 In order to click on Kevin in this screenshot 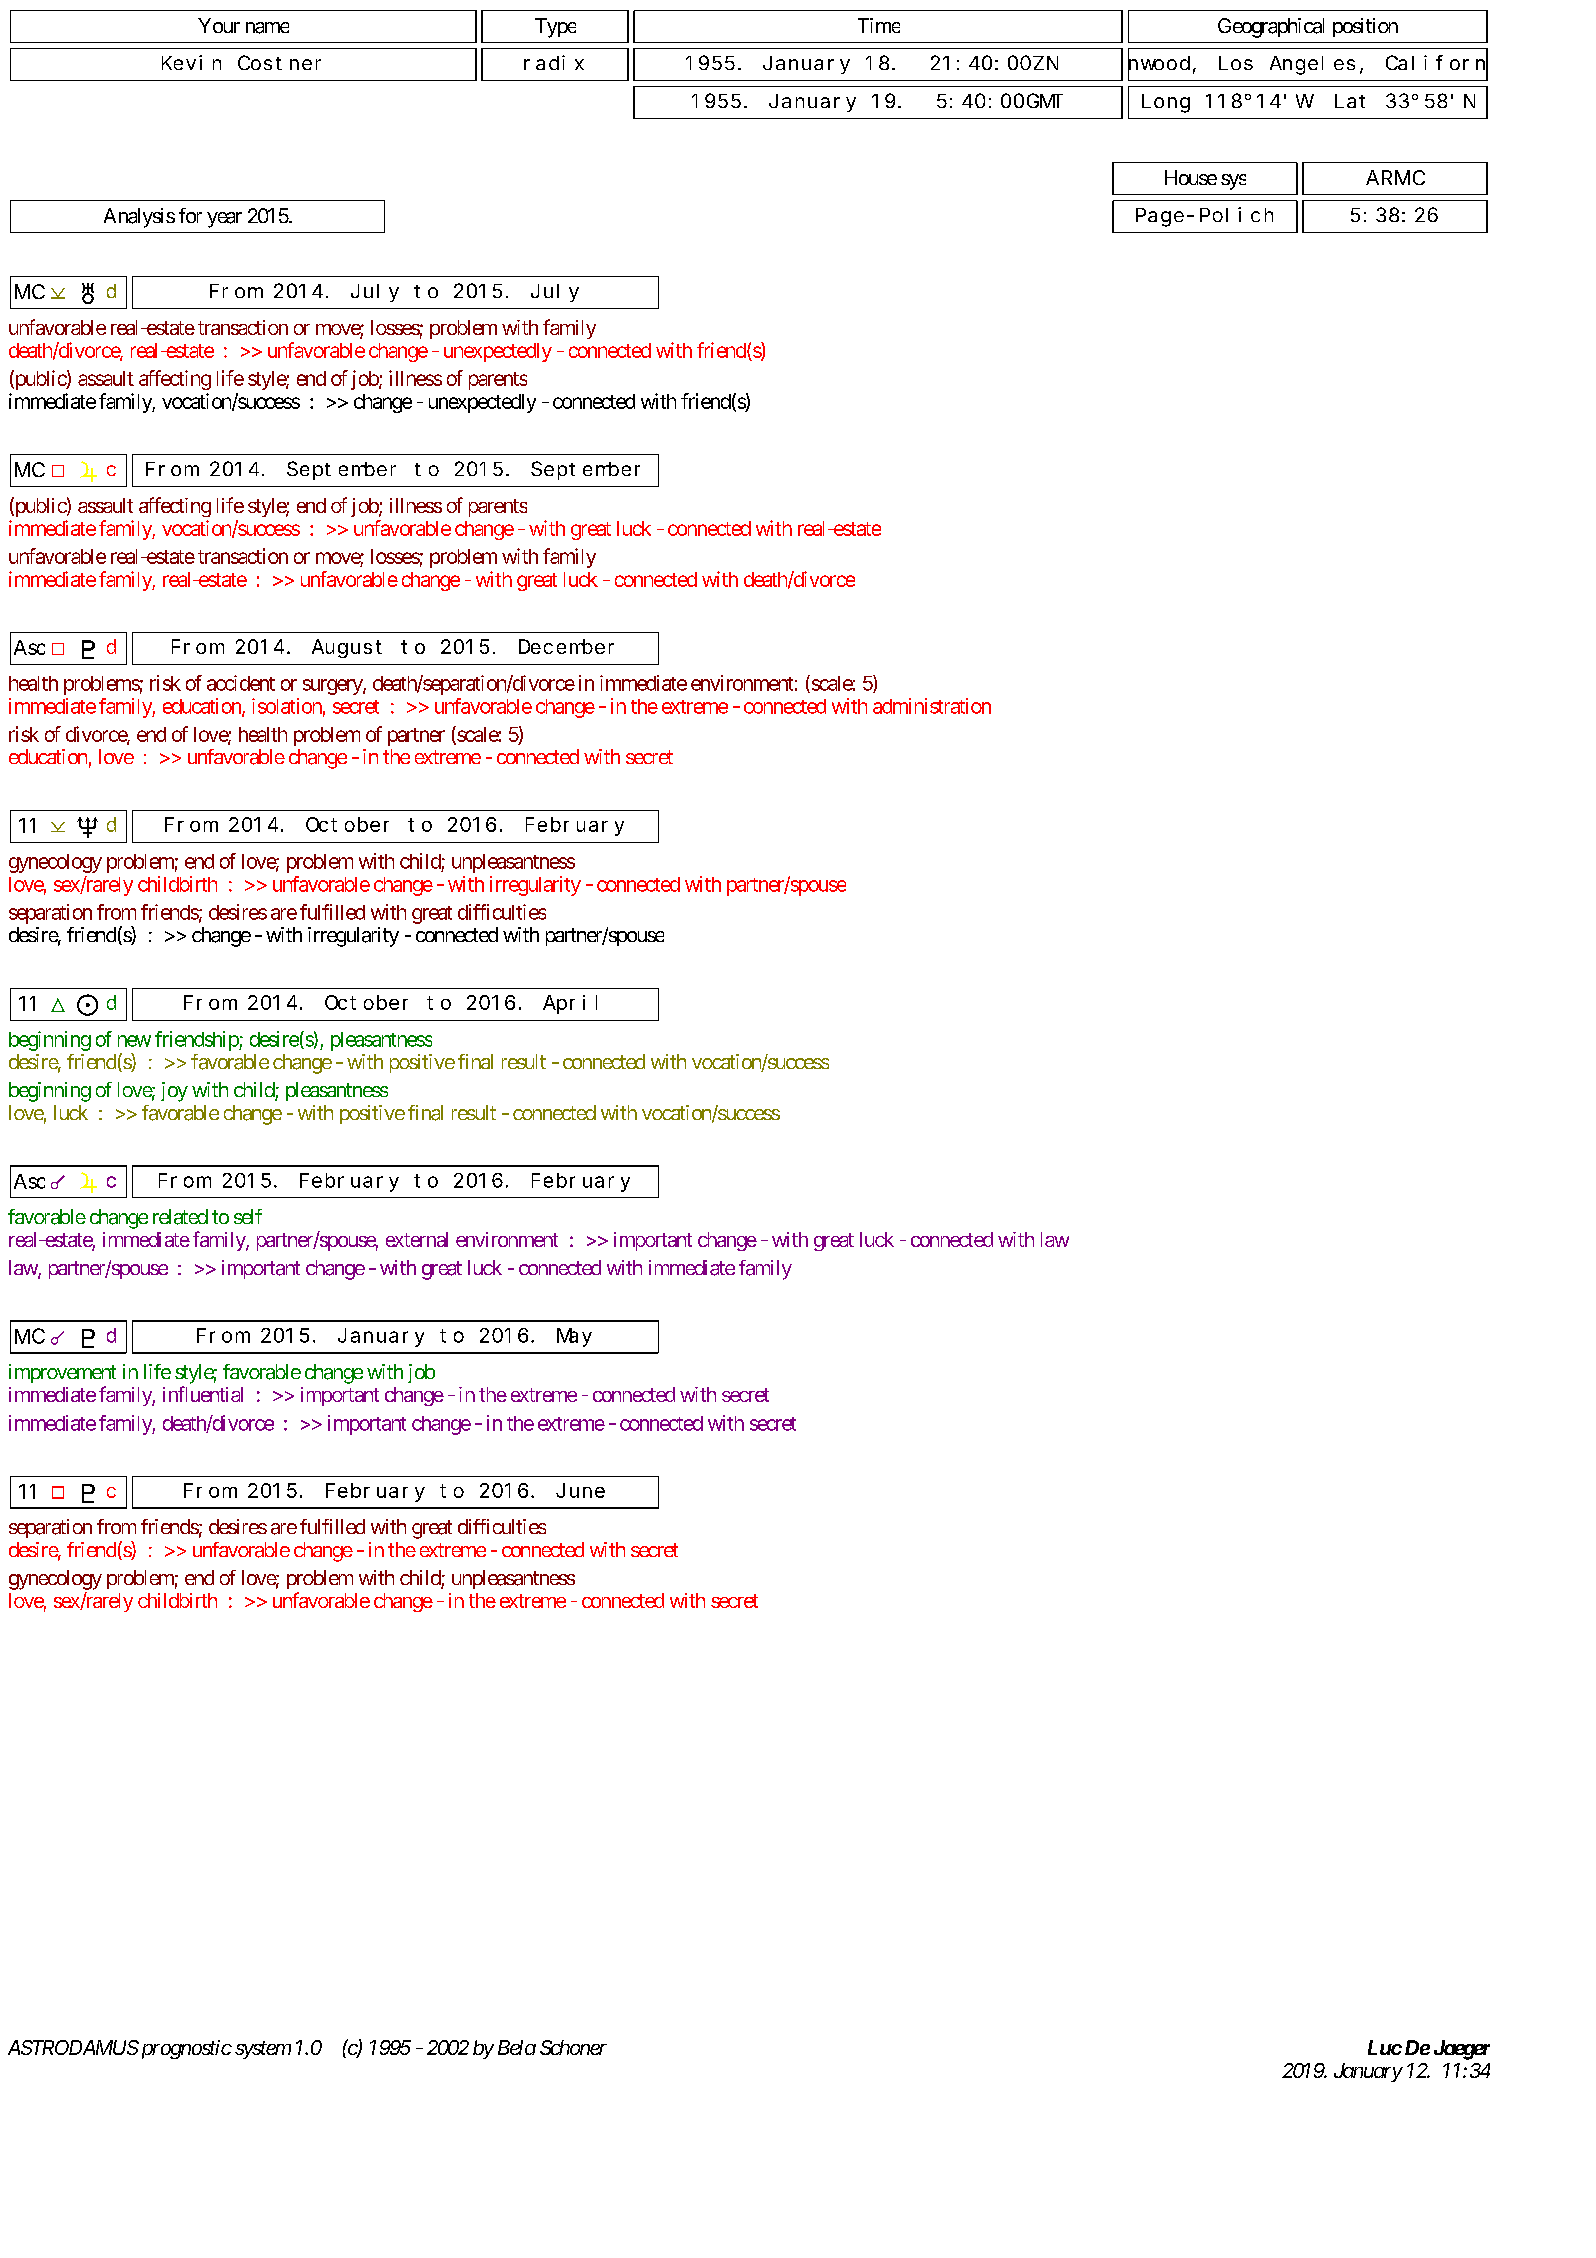, I will do `click(191, 62)`.
